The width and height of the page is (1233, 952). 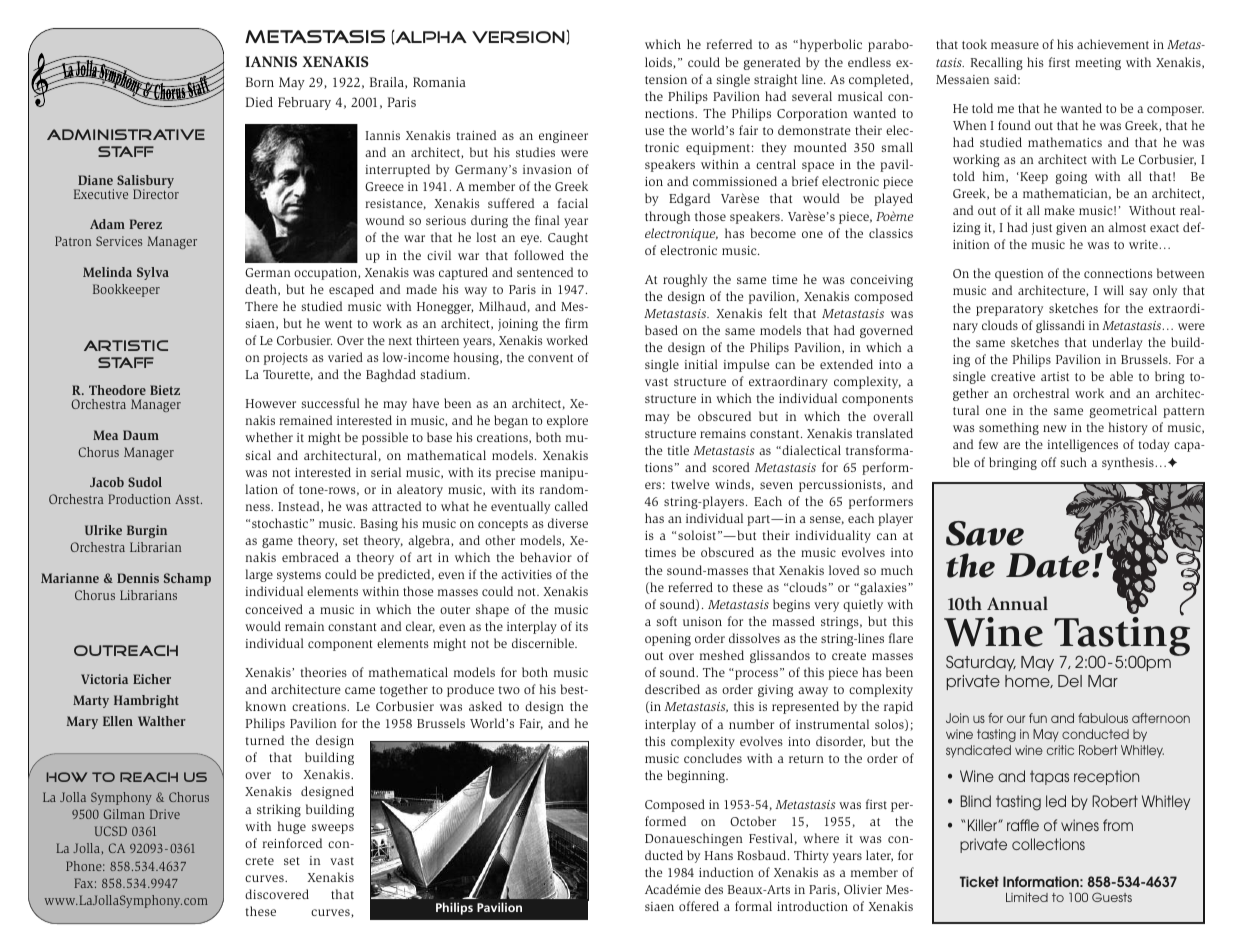 I want to click on underlay, so click(x=1117, y=343).
